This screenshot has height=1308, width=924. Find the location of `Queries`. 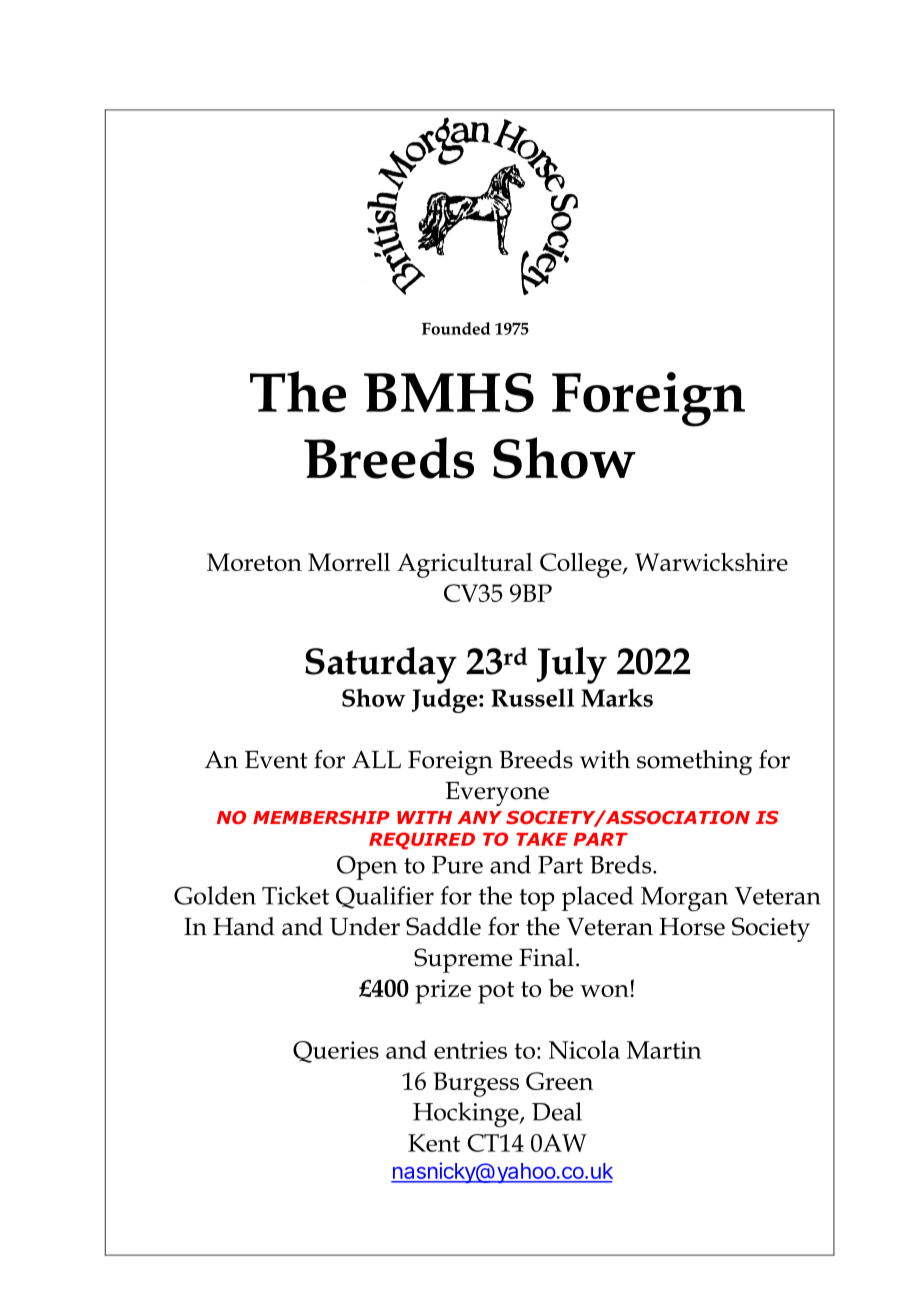

Queries is located at coordinates (336, 1052).
